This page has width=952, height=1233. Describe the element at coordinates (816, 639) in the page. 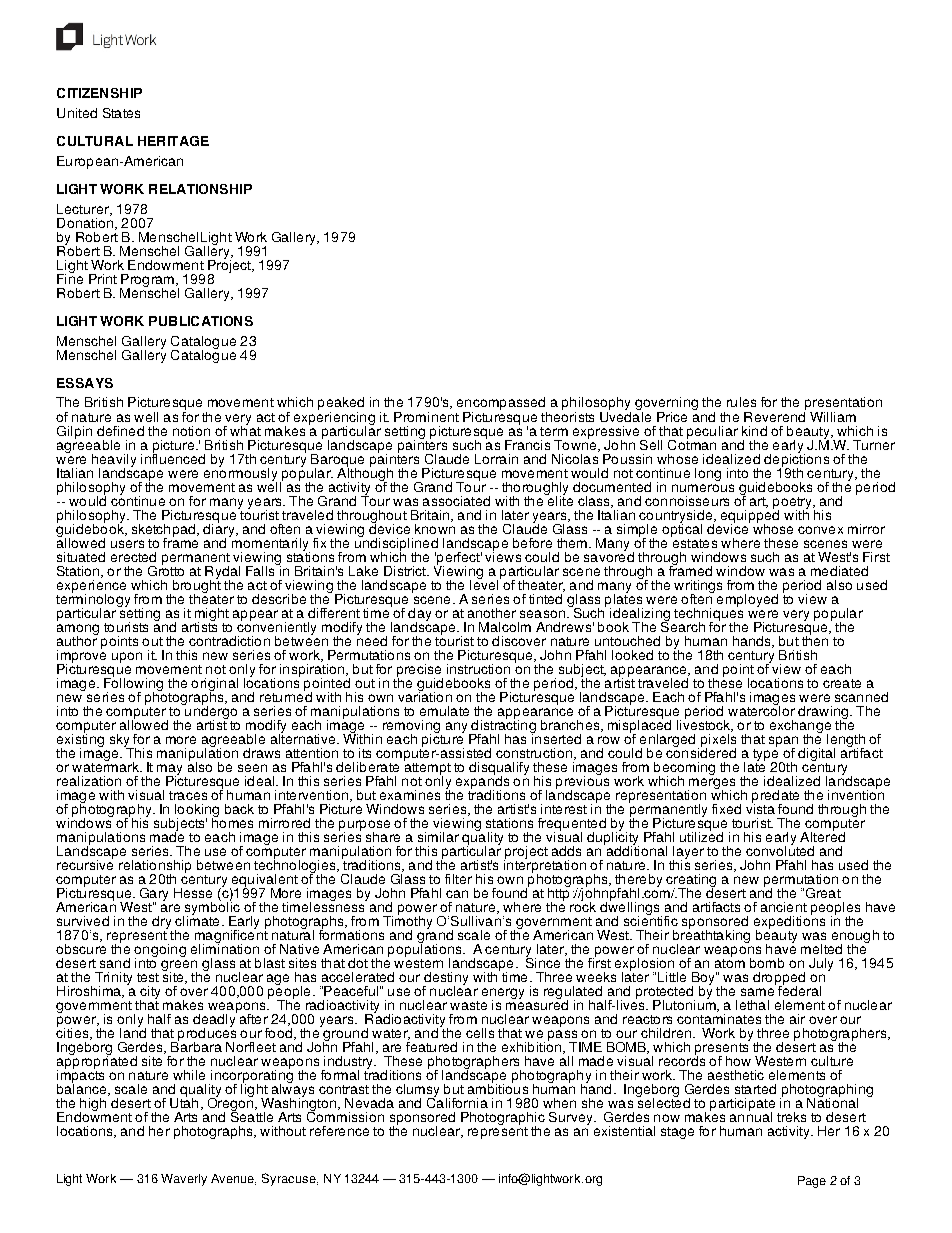

I see `then` at that location.
